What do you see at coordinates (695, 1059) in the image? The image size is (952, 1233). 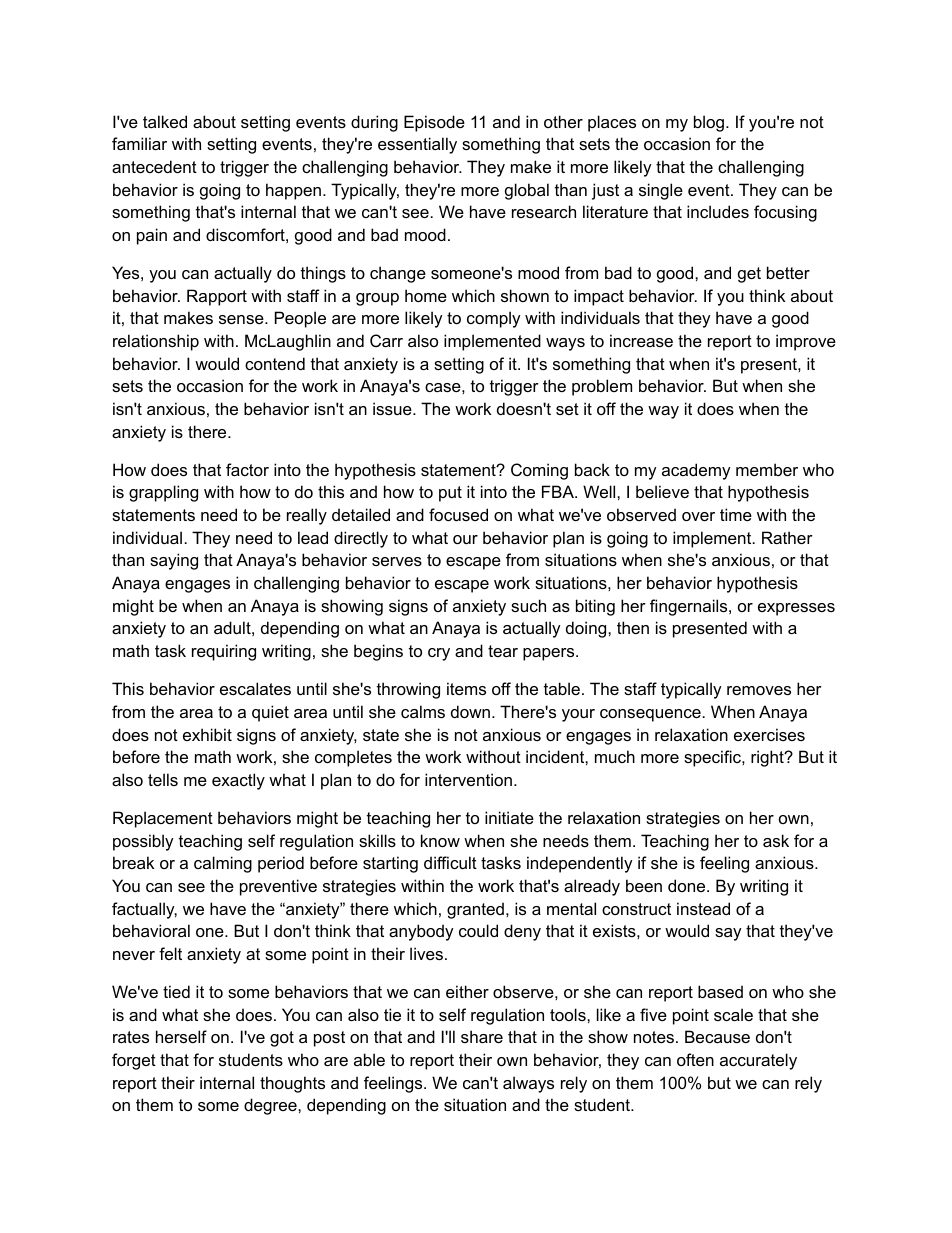 I see `often` at bounding box center [695, 1059].
